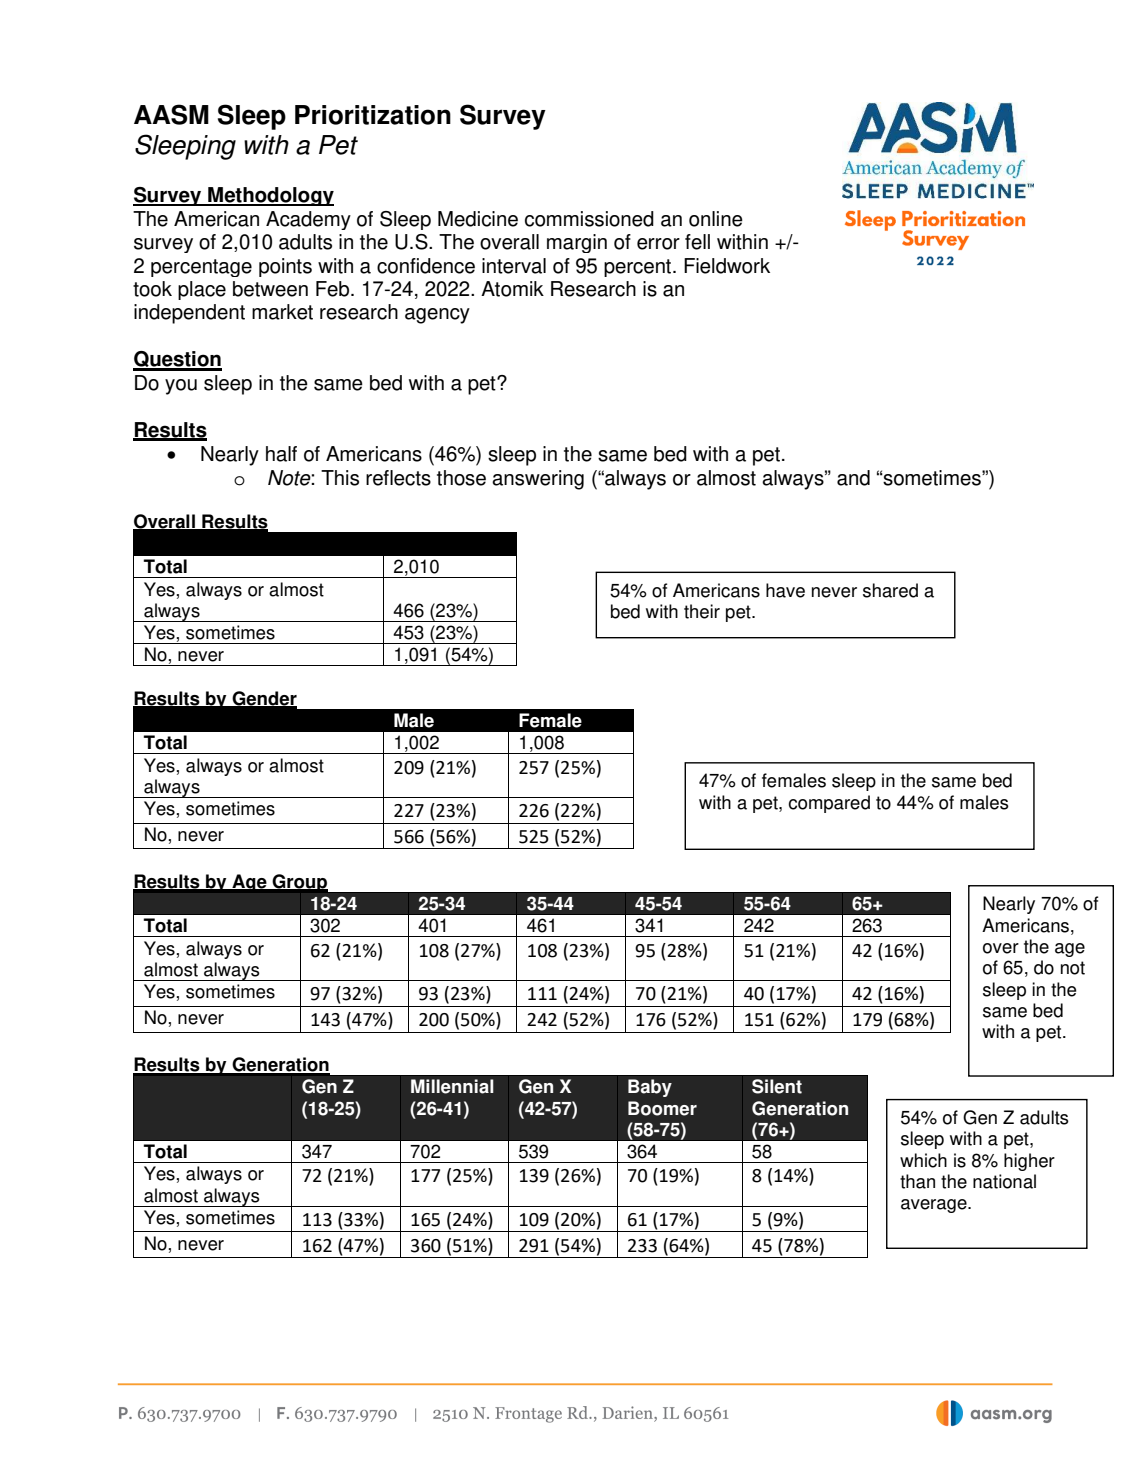 The width and height of the image is (1134, 1467). What do you see at coordinates (270, 196) in the image?
I see `Methodology` at bounding box center [270, 196].
